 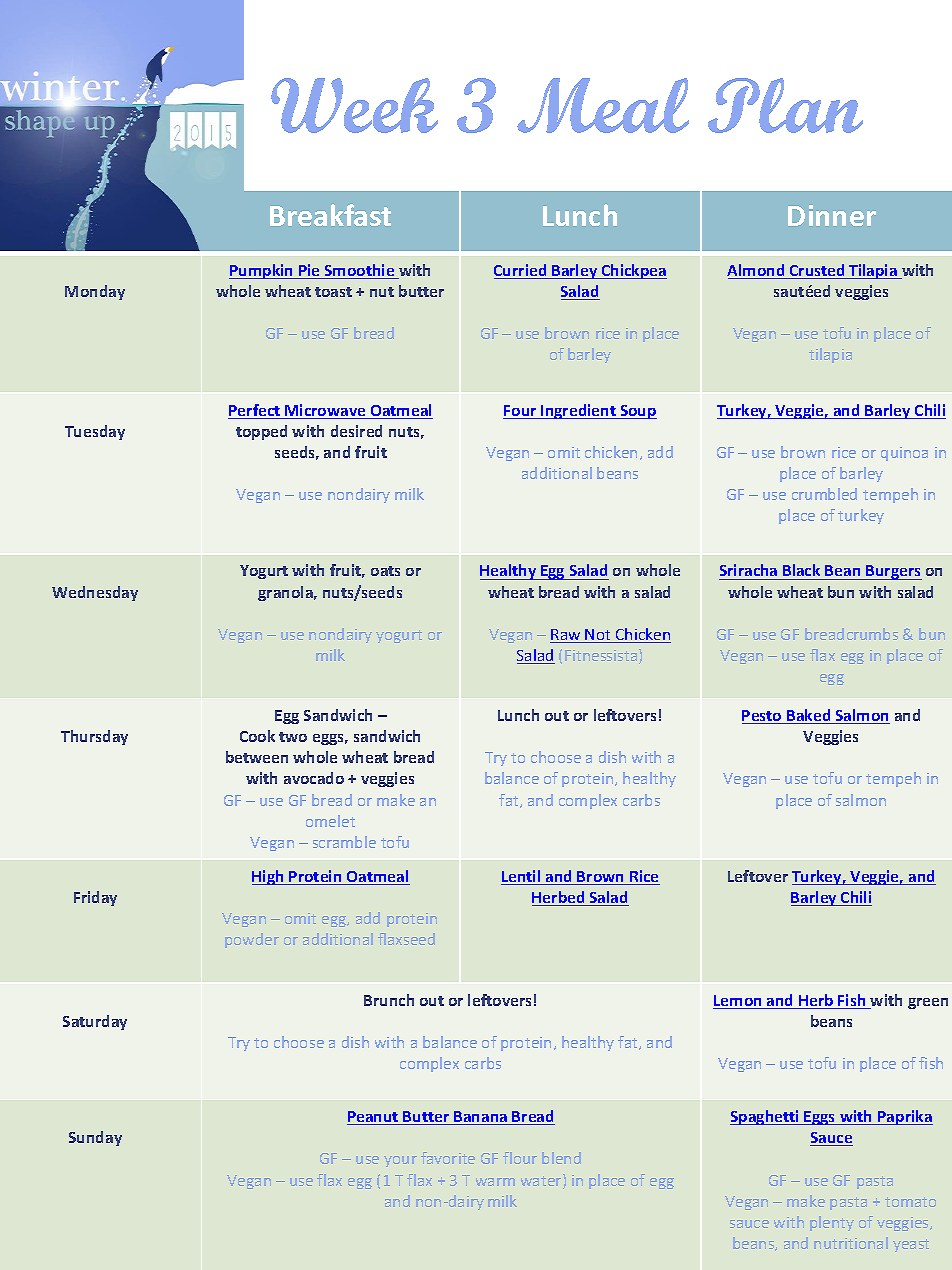 What do you see at coordinates (809, 716) in the screenshot?
I see `Baked` at bounding box center [809, 716].
